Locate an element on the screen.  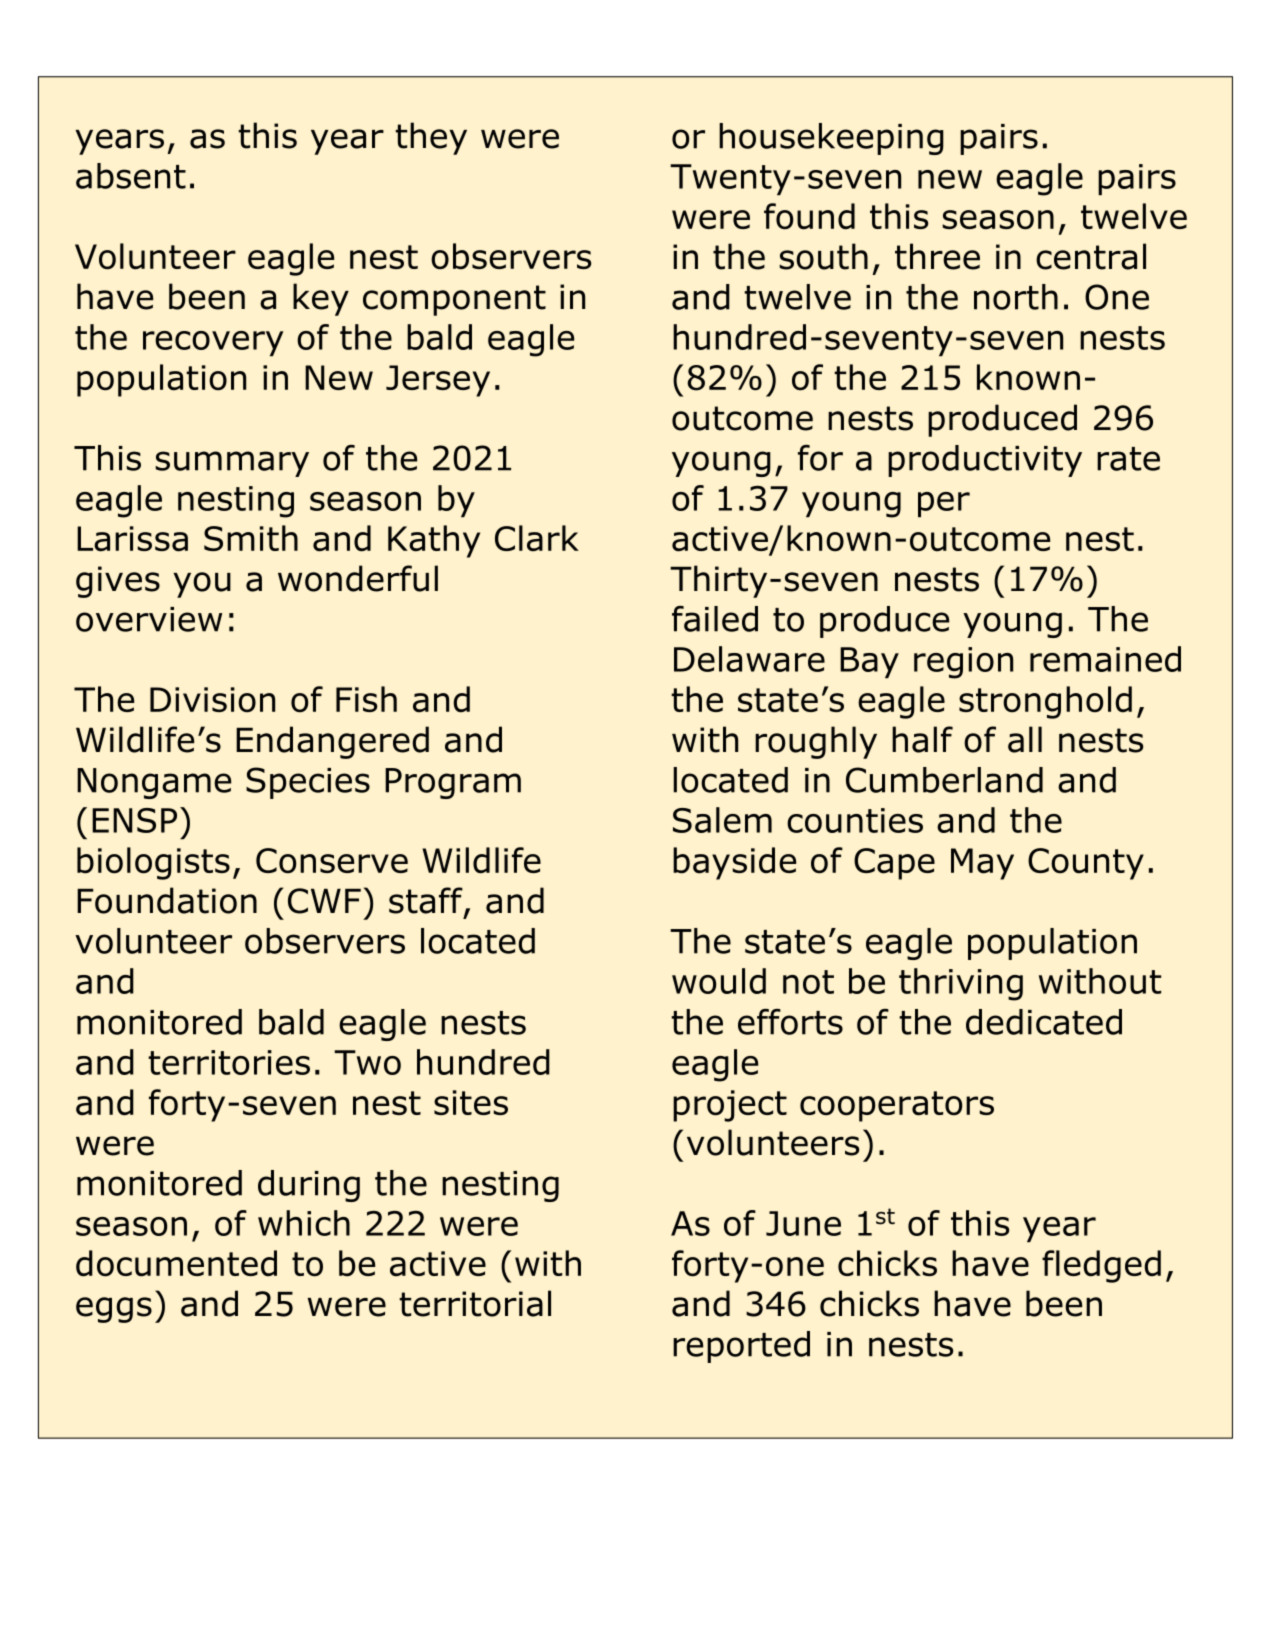
they is located at coordinates (431, 138).
